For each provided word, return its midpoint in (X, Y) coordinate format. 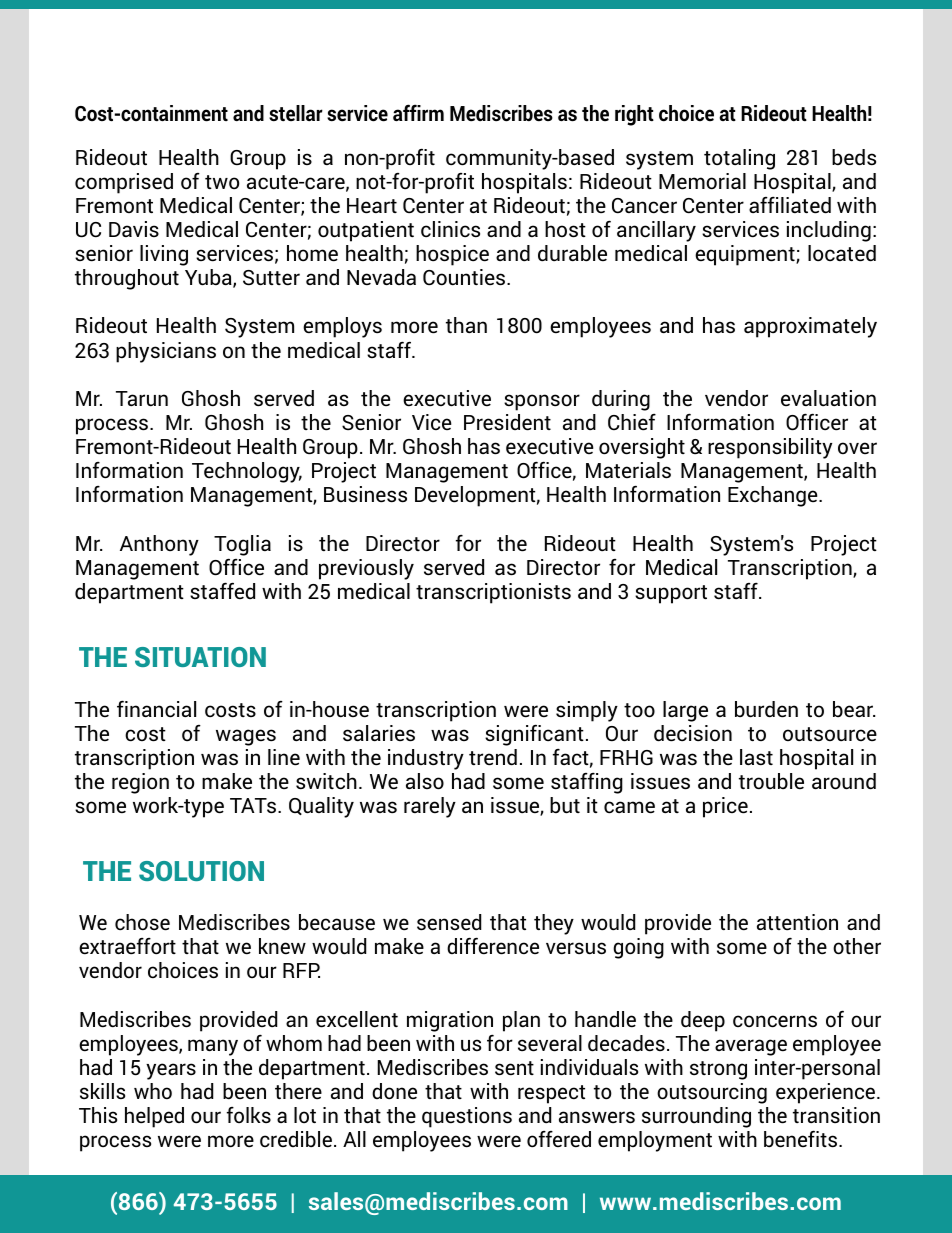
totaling (739, 159)
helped (154, 1117)
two (222, 182)
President (507, 422)
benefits (802, 1139)
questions (467, 1117)
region (140, 783)
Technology (247, 472)
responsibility (770, 448)
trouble (771, 781)
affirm (418, 112)
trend (493, 757)
